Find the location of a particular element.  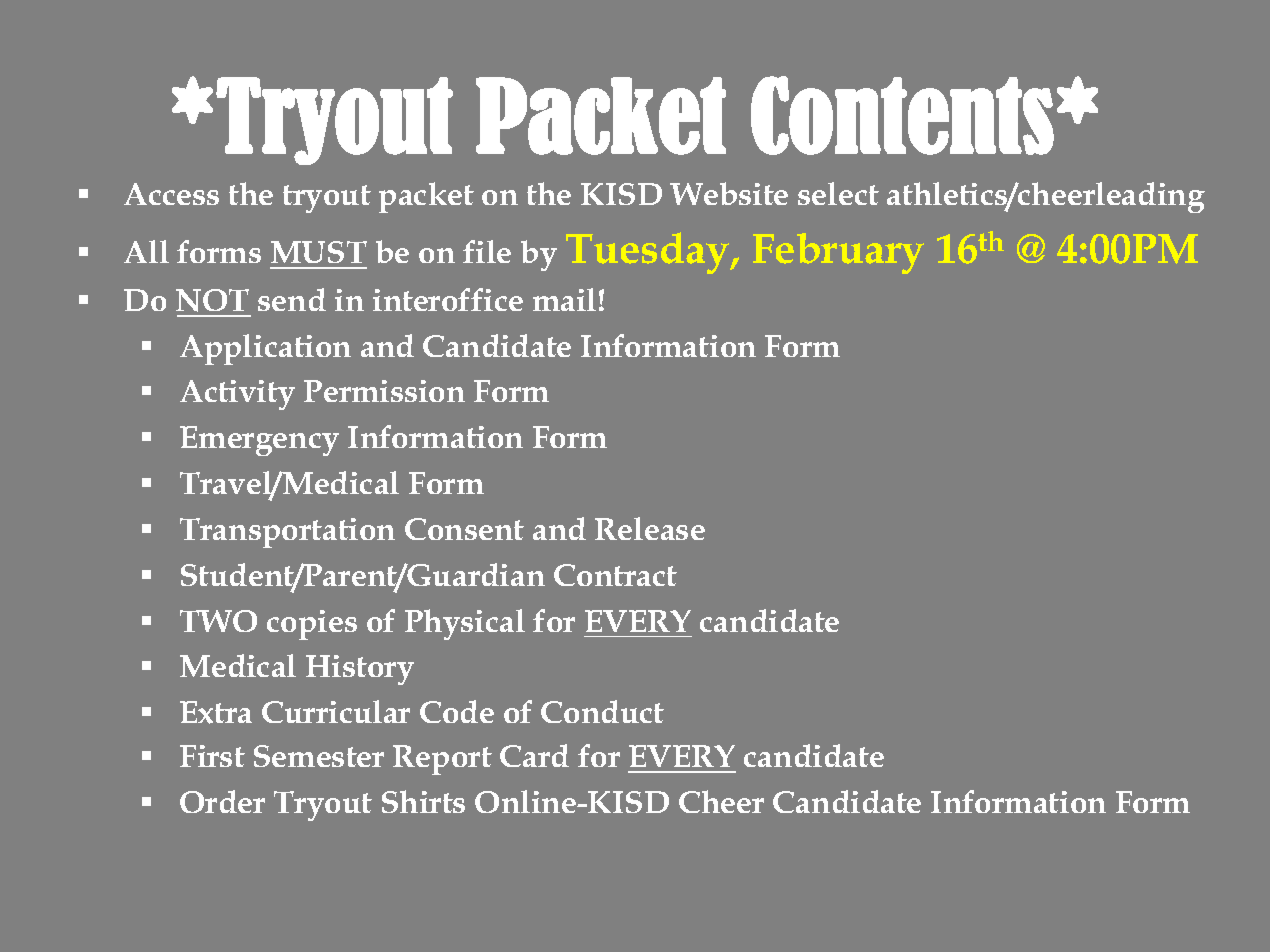

mail is located at coordinates (564, 299).
